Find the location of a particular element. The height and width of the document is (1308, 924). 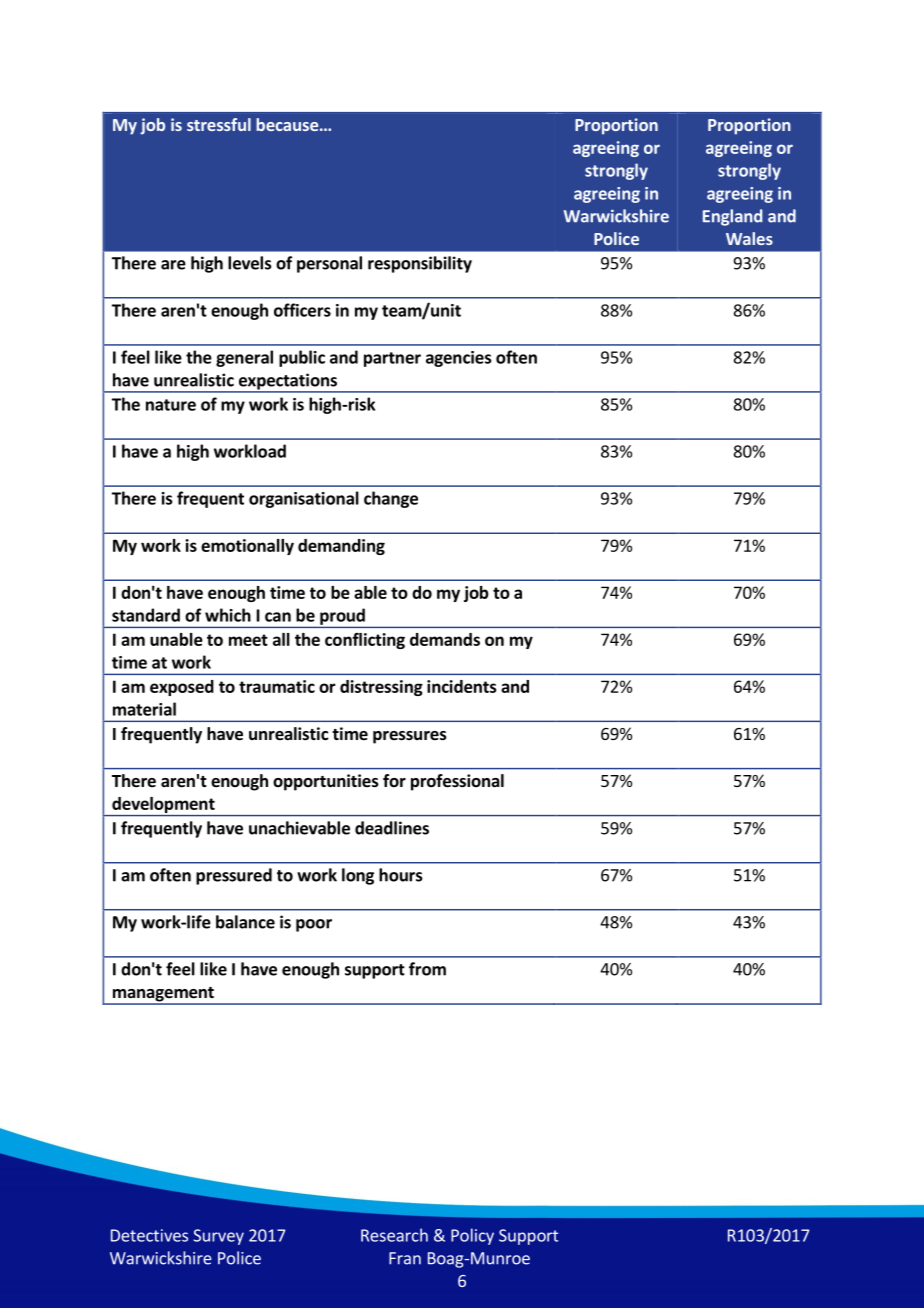

England is located at coordinates (732, 217).
